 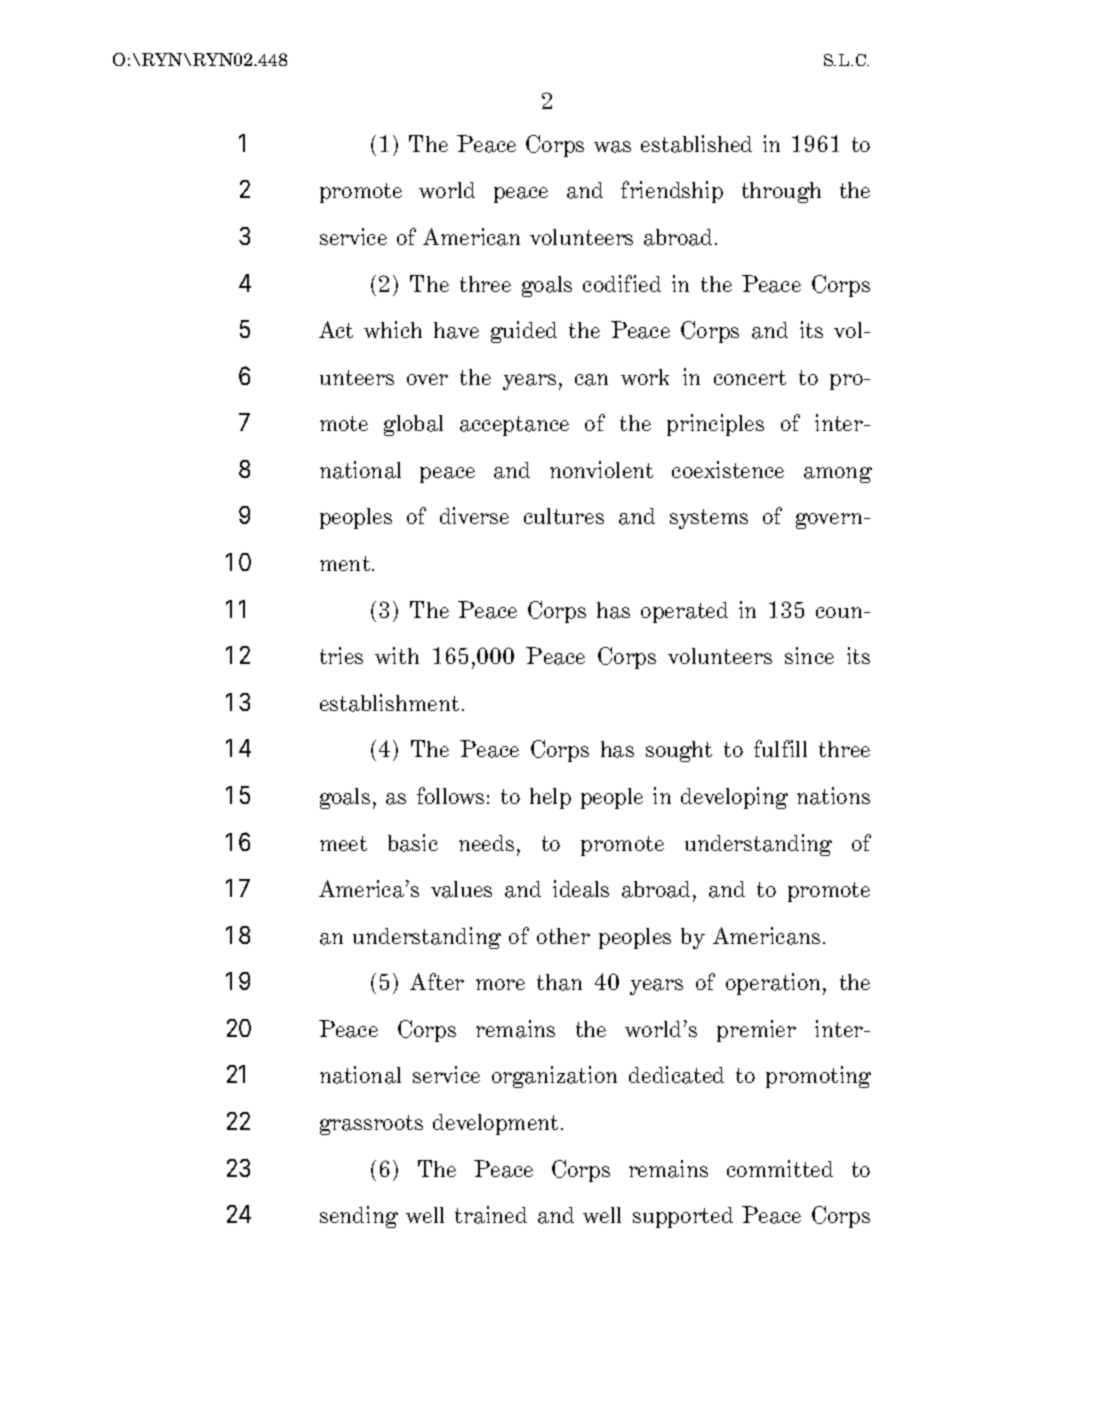 I want to click on through, so click(x=781, y=192).
